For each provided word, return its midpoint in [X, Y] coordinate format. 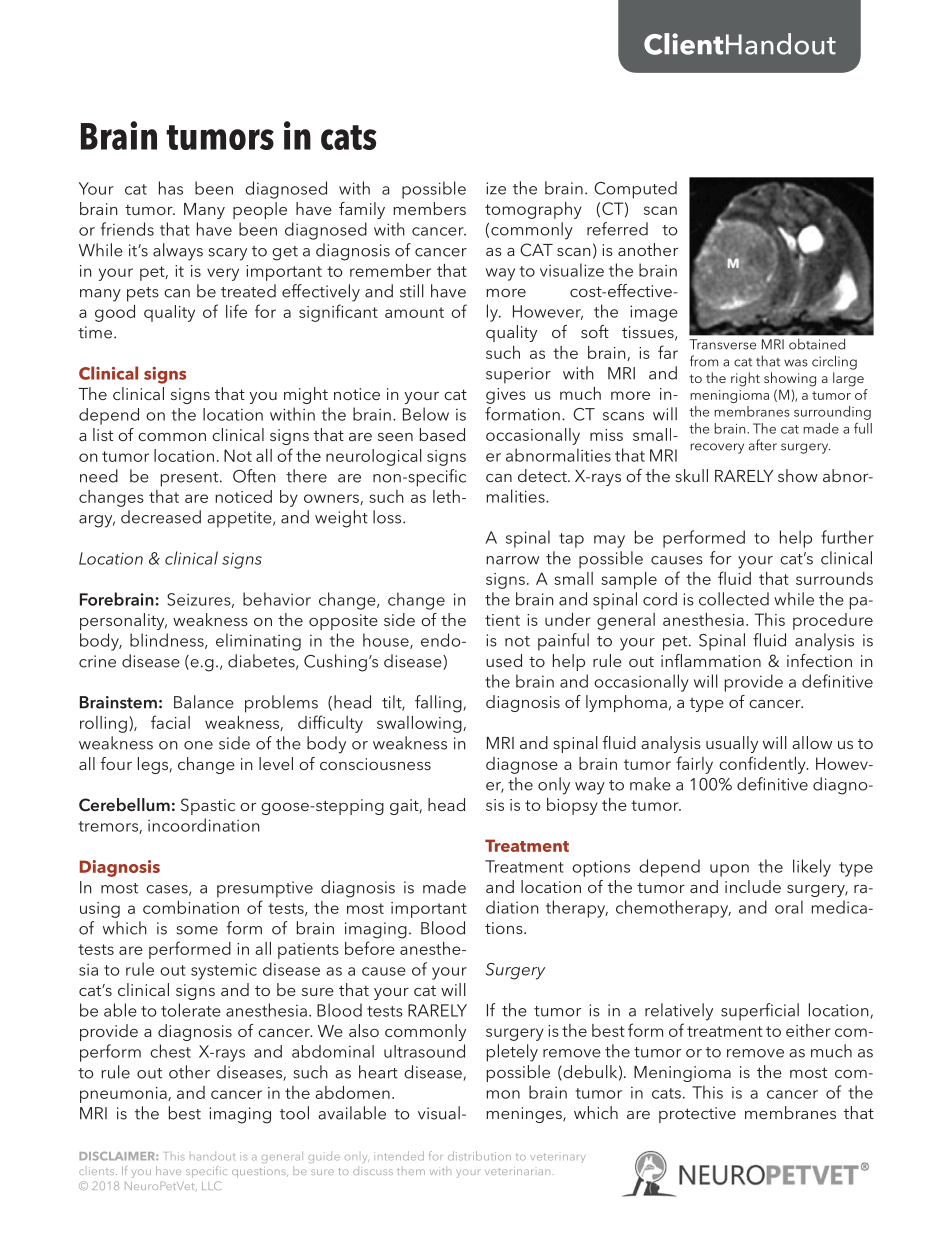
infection [819, 660]
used [504, 660]
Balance [204, 702]
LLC [211, 1185]
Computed [635, 190]
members [429, 208]
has [171, 188]
